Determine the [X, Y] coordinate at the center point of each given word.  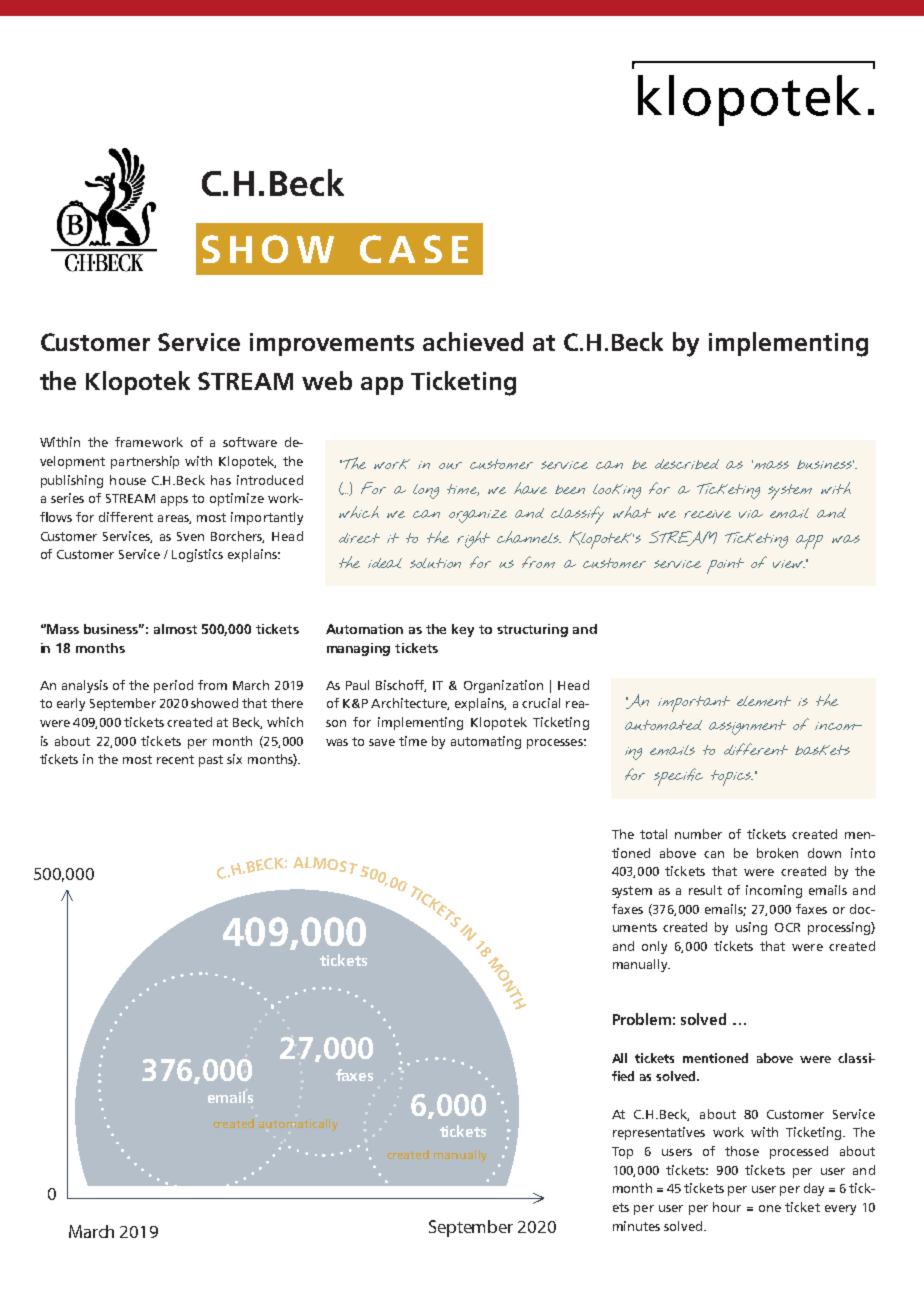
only [654, 947]
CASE [414, 249]
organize [478, 516]
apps [174, 501]
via [751, 514]
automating [486, 742]
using [751, 928]
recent [175, 759]
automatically [298, 1125]
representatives [659, 1133]
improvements [332, 344]
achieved [473, 341]
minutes [636, 1226]
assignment [747, 727]
